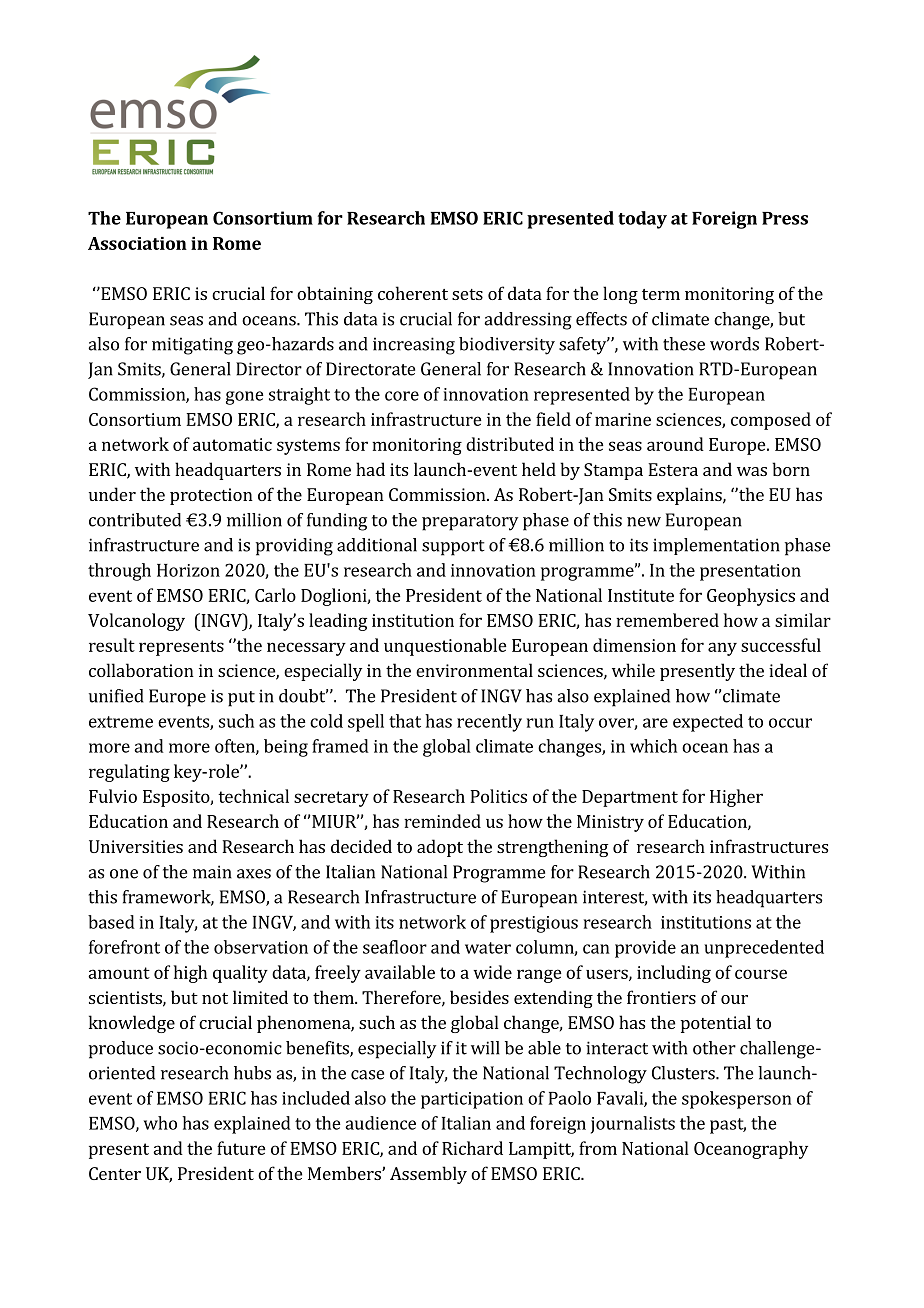  Describe the element at coordinates (137, 243) in the screenshot. I see `Association` at that location.
